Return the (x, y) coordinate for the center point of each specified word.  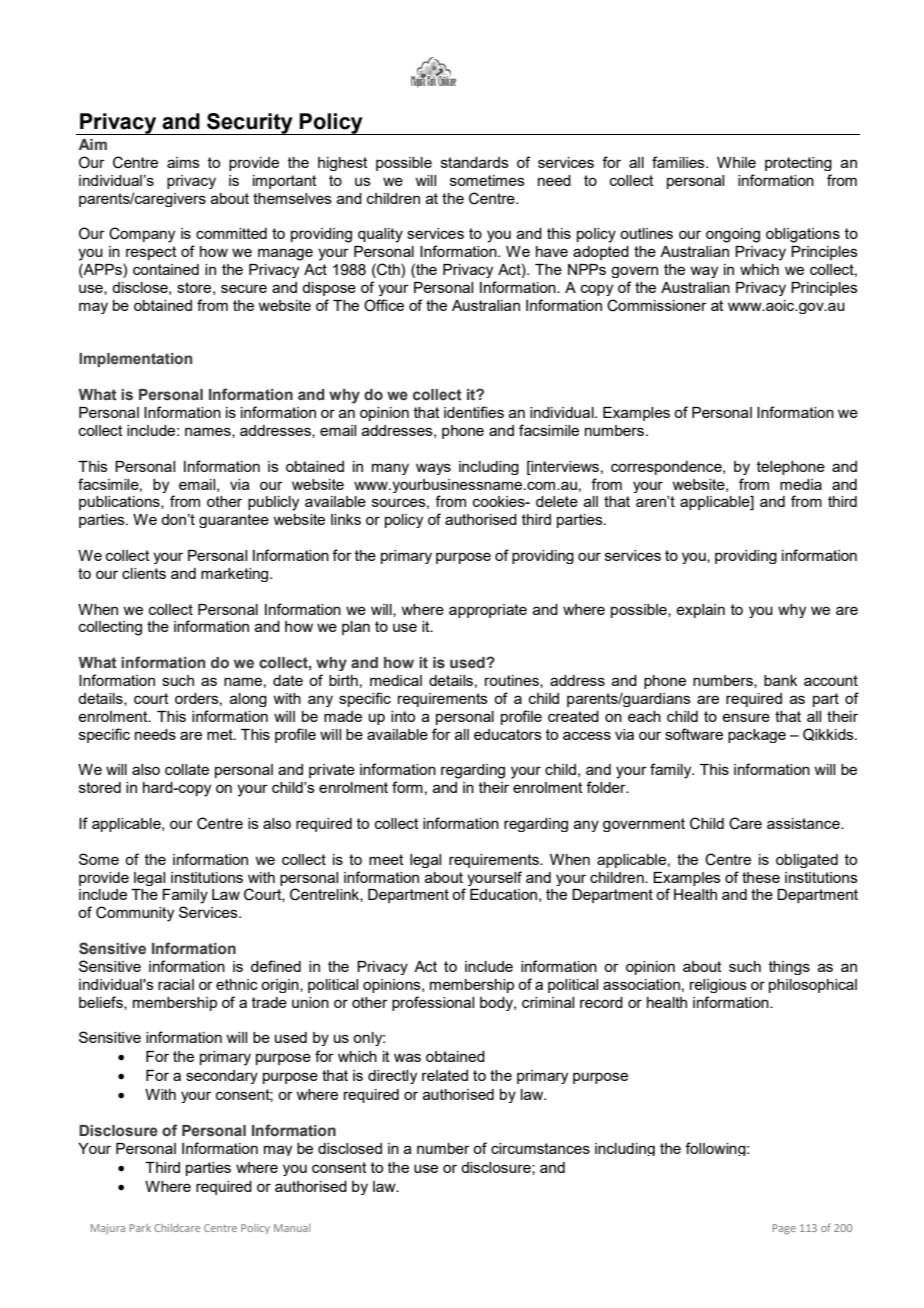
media (801, 484)
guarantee (234, 521)
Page (784, 1229)
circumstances (540, 1148)
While (736, 162)
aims (183, 162)
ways (433, 469)
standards (475, 162)
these (761, 877)
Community (135, 914)
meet (386, 859)
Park (140, 1228)
